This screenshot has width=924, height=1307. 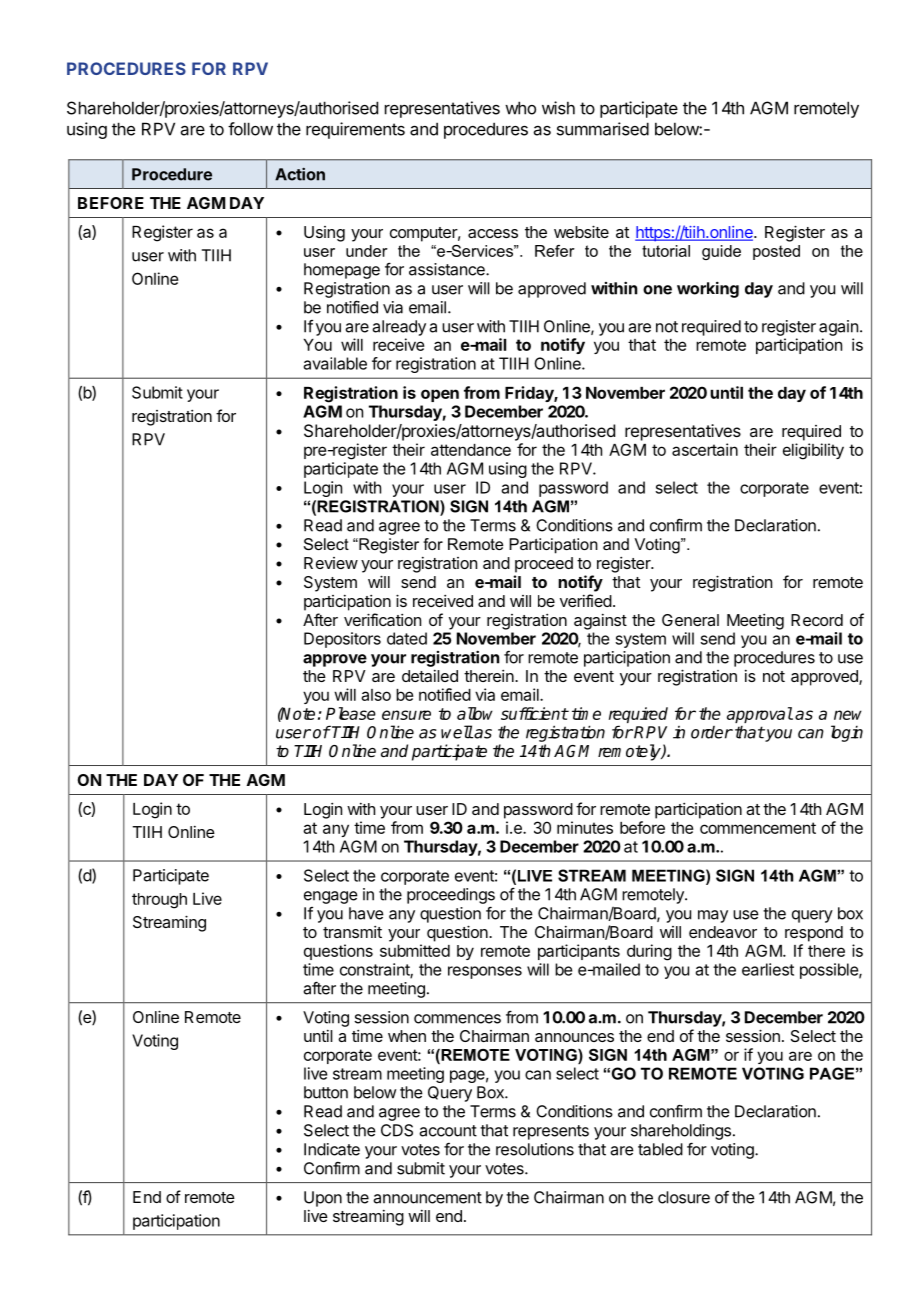 I want to click on follow, so click(x=250, y=129).
